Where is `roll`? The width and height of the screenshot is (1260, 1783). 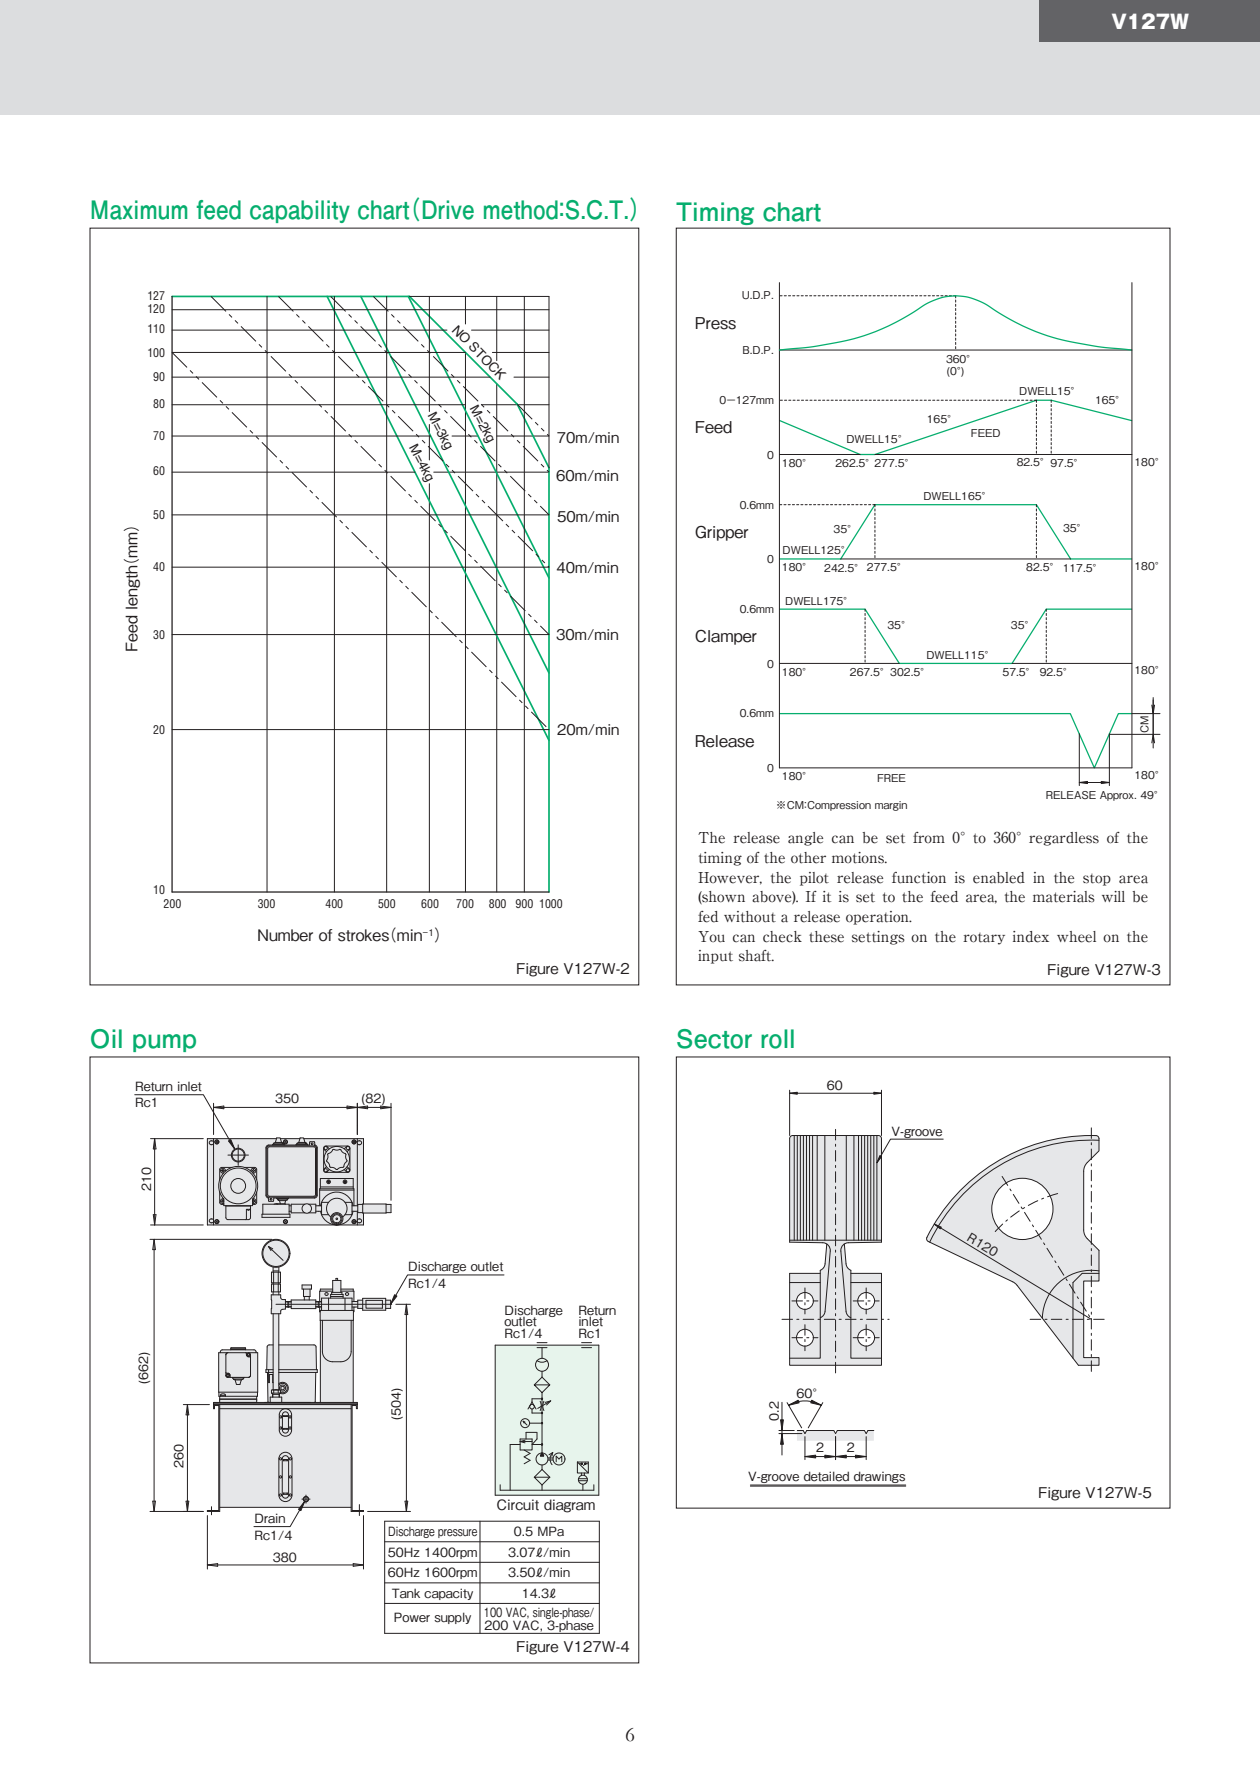
roll is located at coordinates (777, 1039).
